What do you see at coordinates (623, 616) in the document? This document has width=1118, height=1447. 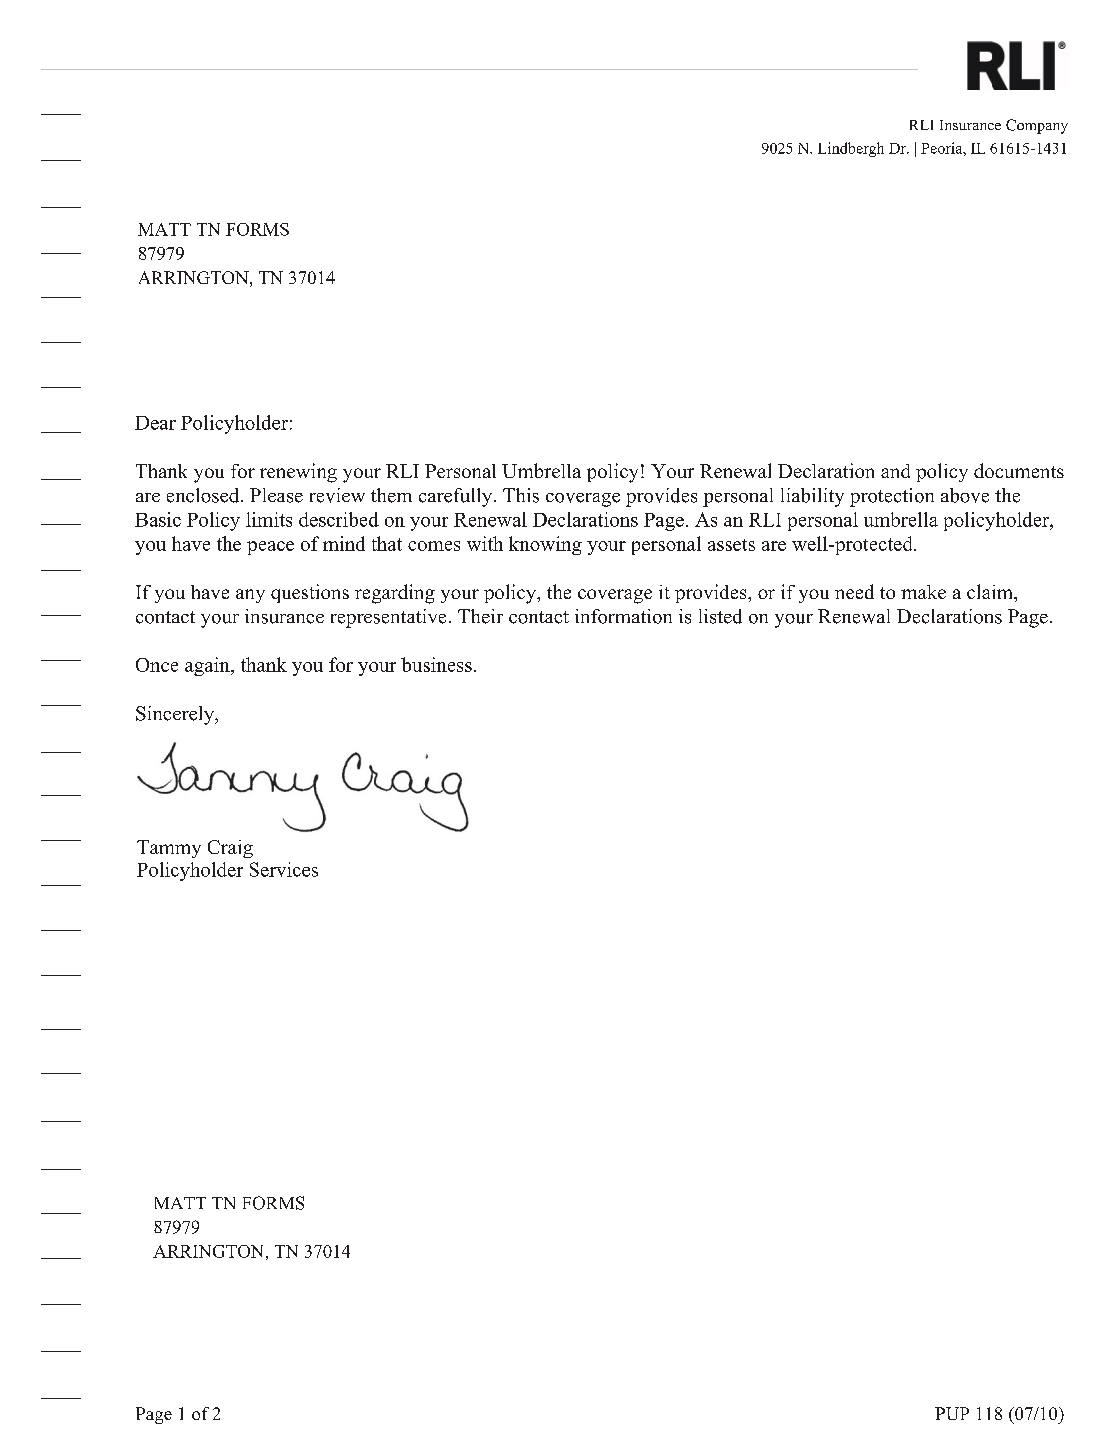 I see `information` at bounding box center [623, 616].
